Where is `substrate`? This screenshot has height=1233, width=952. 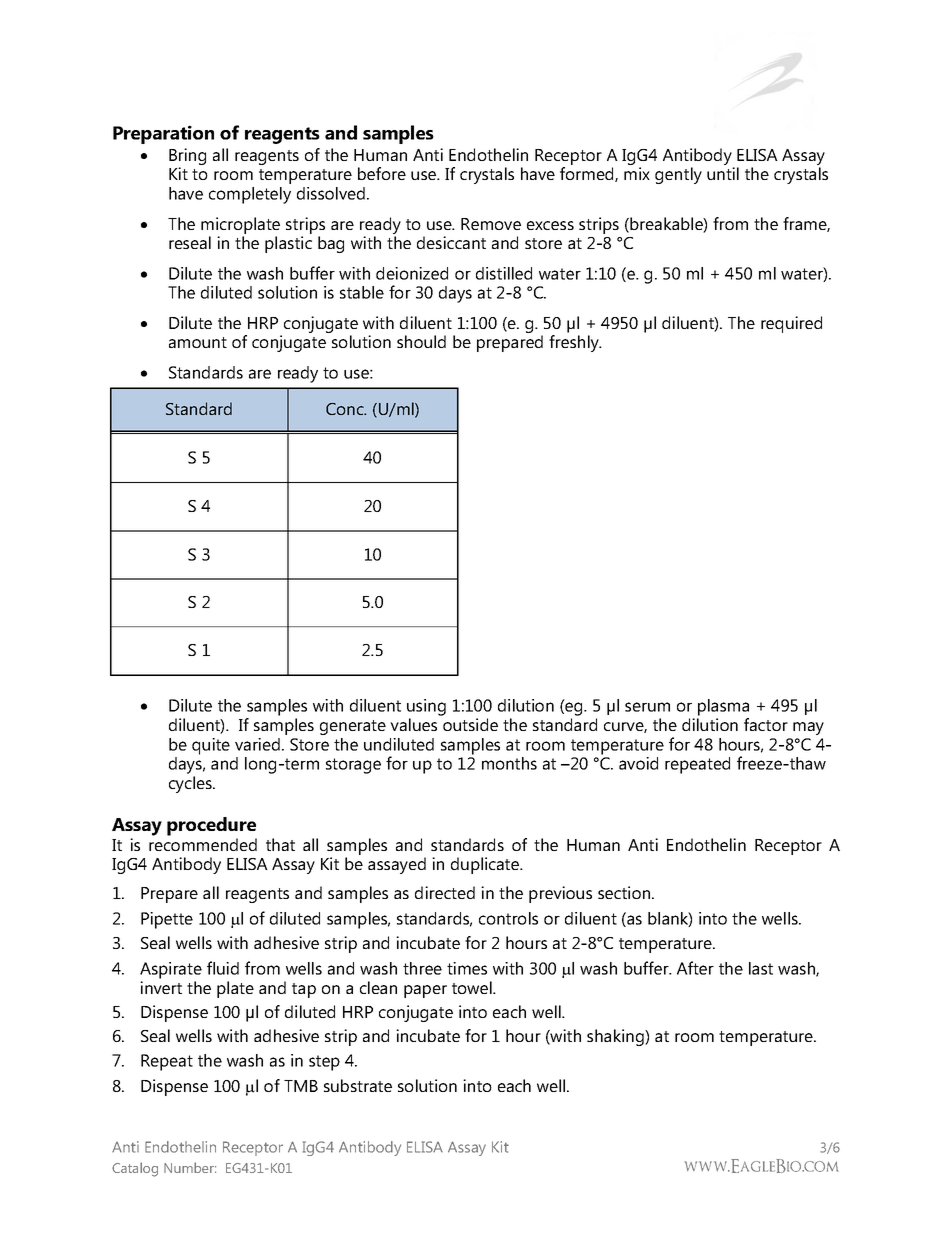
substrate is located at coordinates (358, 1085).
